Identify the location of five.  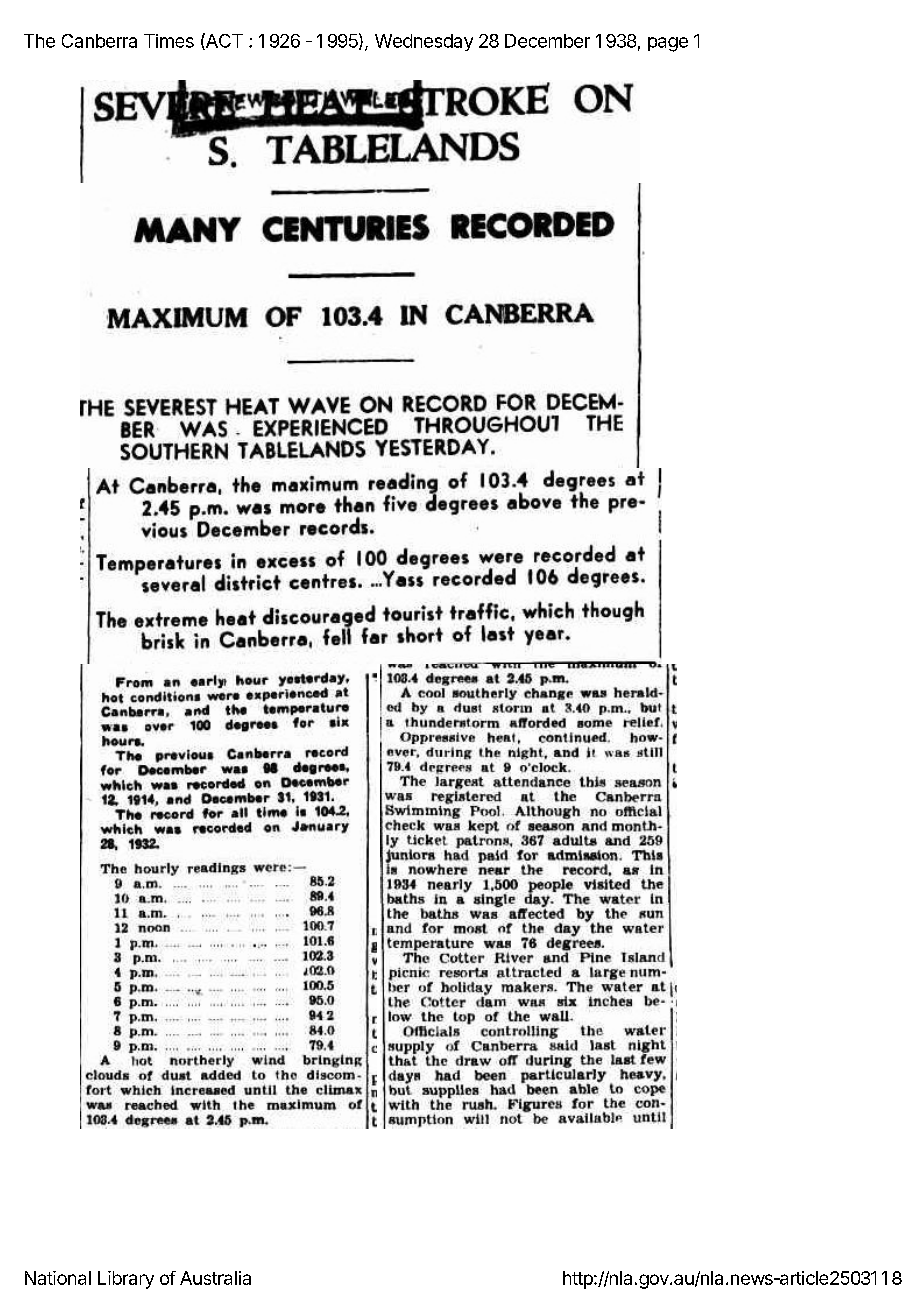
(400, 502).
